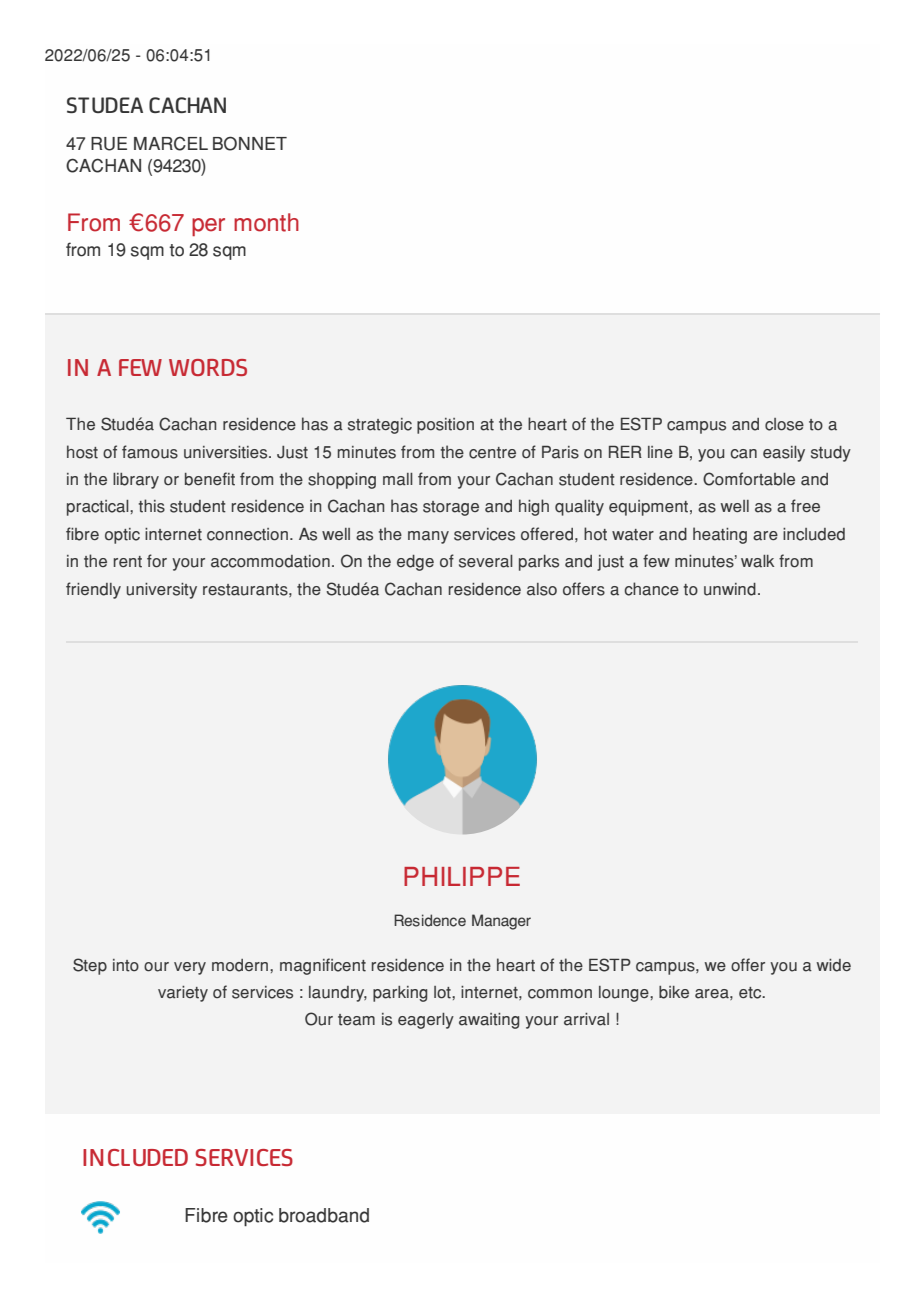 This document has height=1308, width=924. What do you see at coordinates (324, 1215) in the document?
I see `broadband` at bounding box center [324, 1215].
